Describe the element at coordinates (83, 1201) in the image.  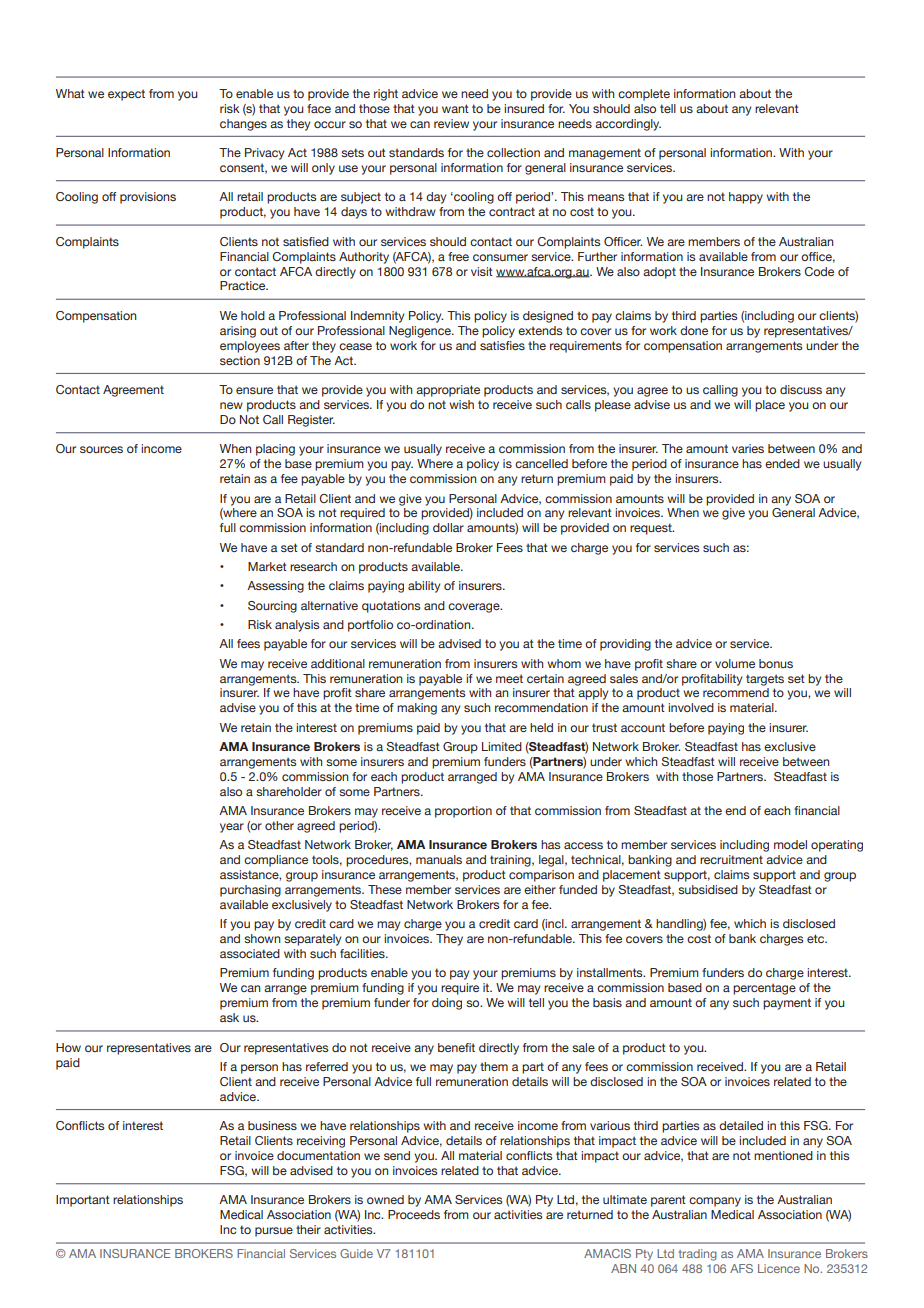
I see `Important` at that location.
